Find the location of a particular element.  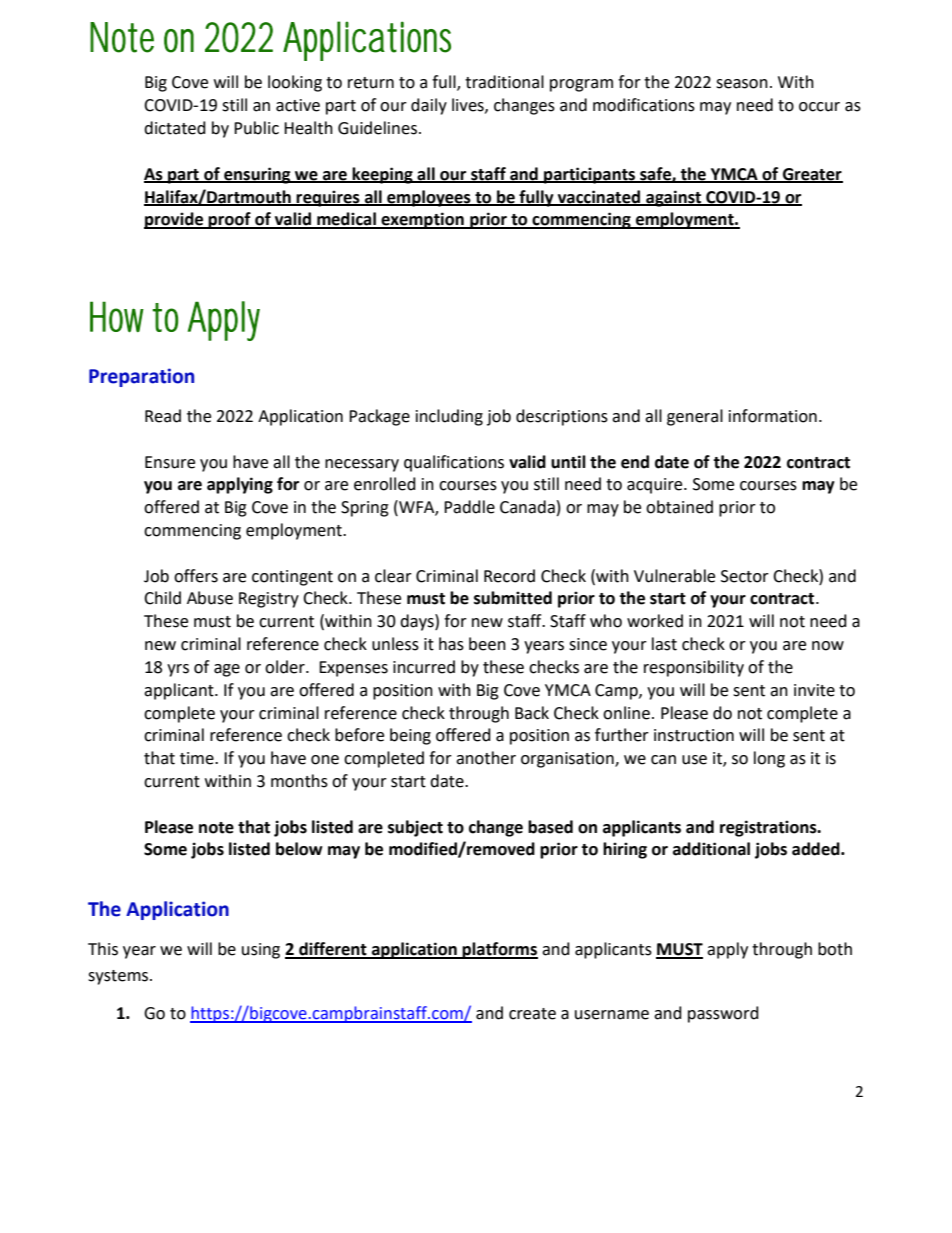

daily is located at coordinates (429, 106).
